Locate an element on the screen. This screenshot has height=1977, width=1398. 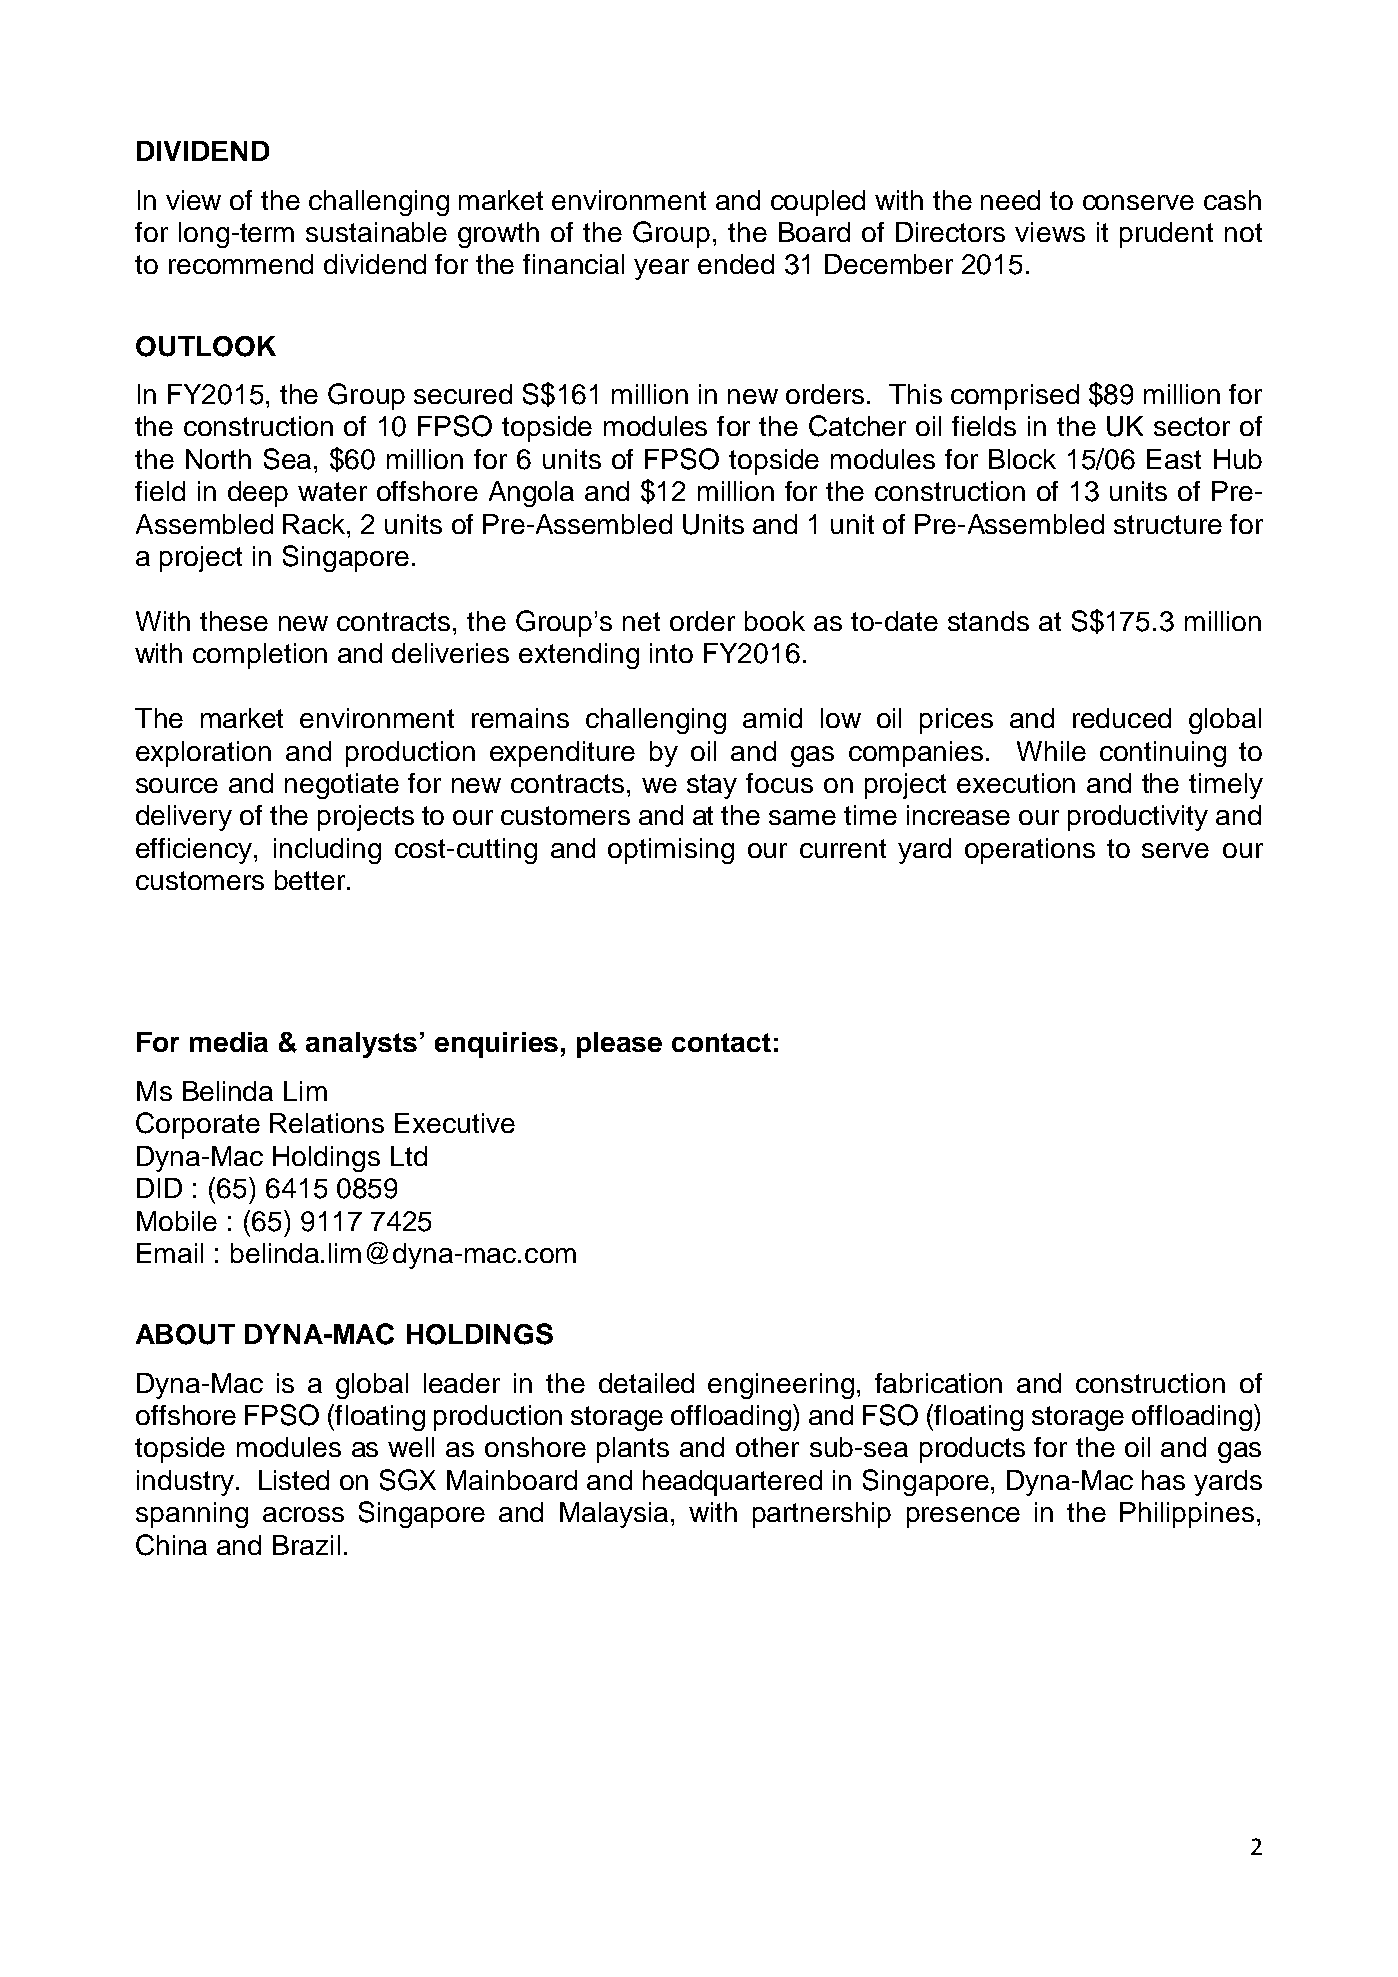
across is located at coordinates (303, 1514).
